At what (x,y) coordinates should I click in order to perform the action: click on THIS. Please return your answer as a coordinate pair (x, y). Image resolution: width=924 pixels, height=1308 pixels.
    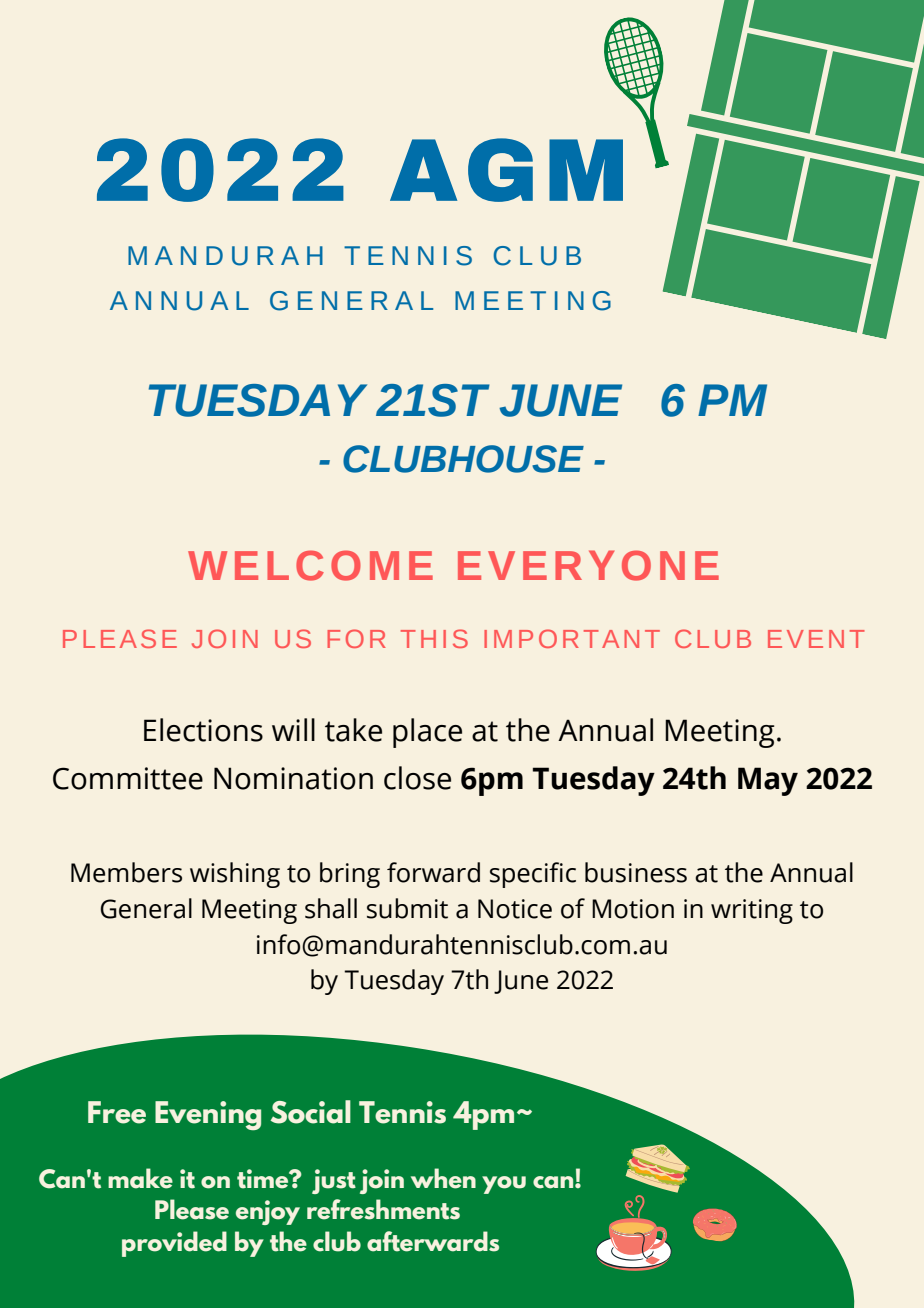
    Looking at the image, I should click on (434, 638).
